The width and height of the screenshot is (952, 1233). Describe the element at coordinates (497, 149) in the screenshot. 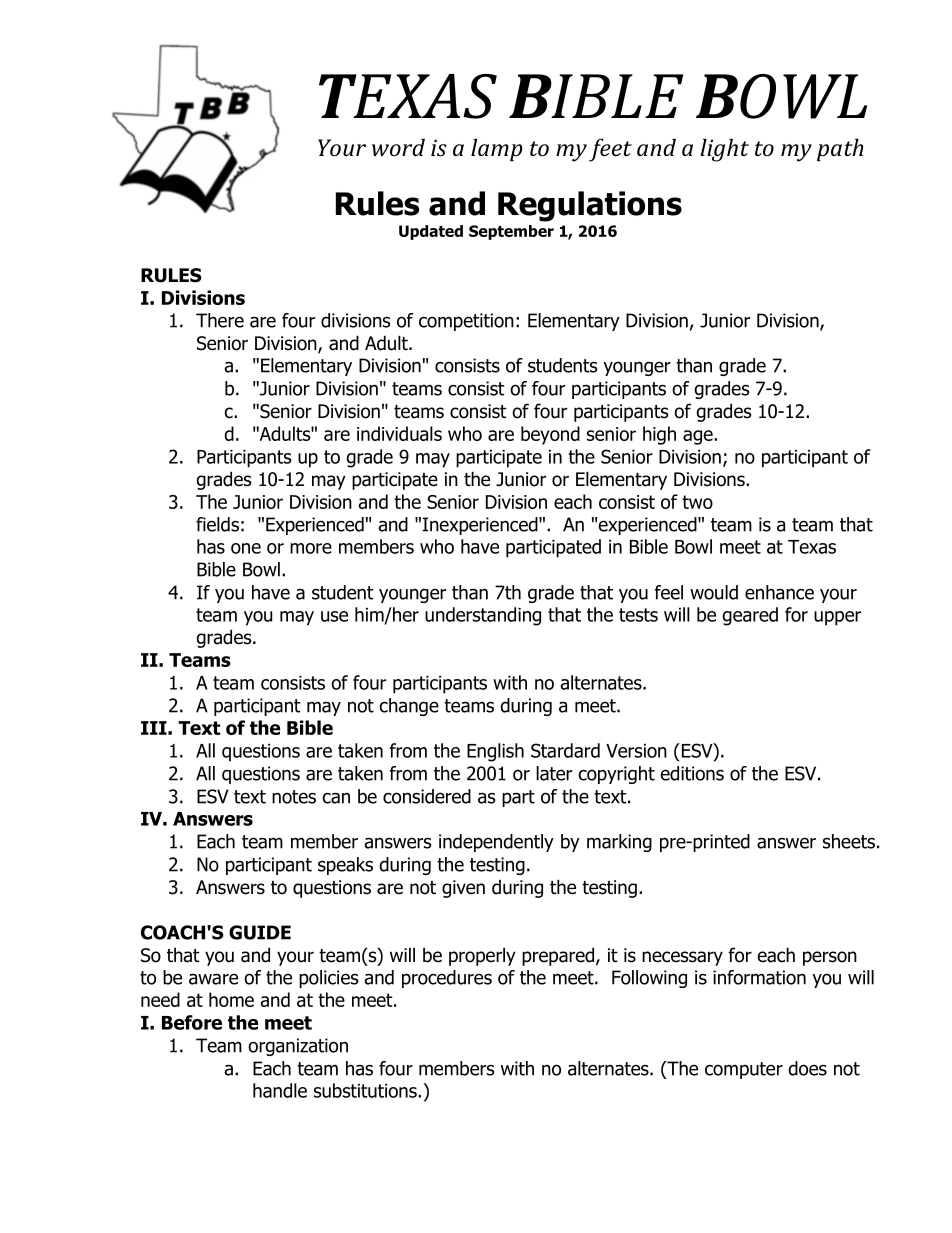

I see `lamp` at that location.
